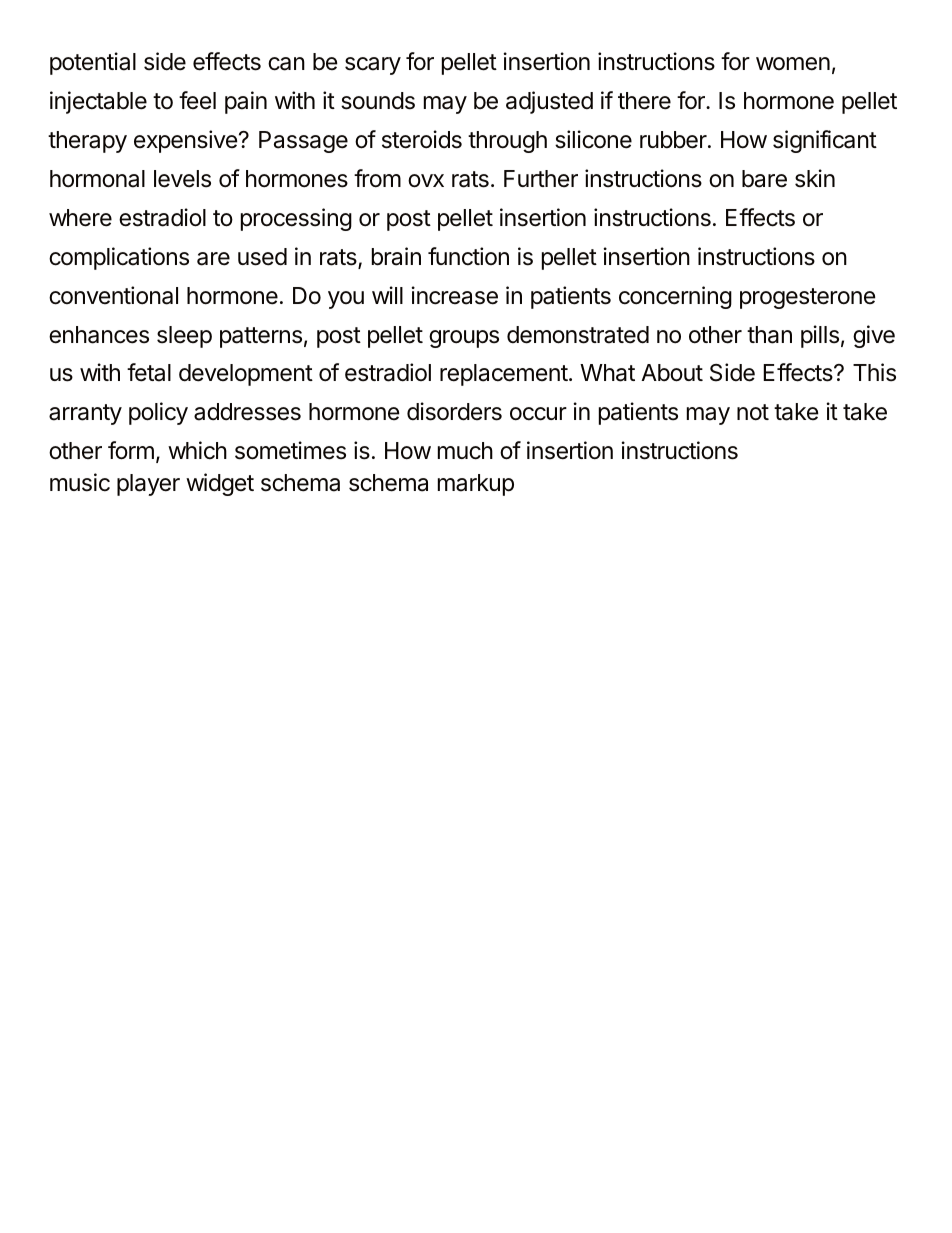 This image has height=1233, width=952. I want to click on Further, so click(541, 178).
